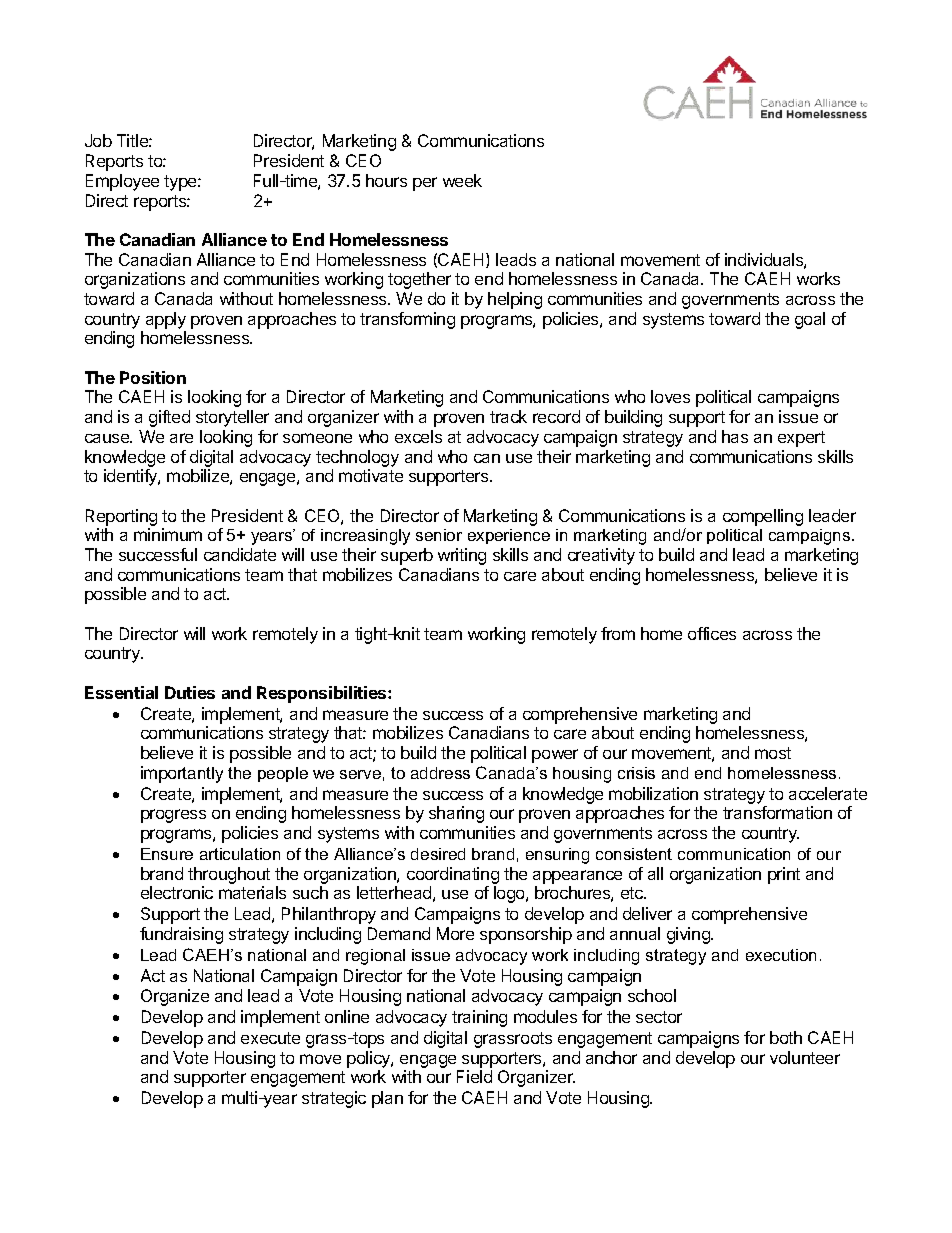 This screenshot has height=1233, width=952. I want to click on Ensure, so click(167, 854).
